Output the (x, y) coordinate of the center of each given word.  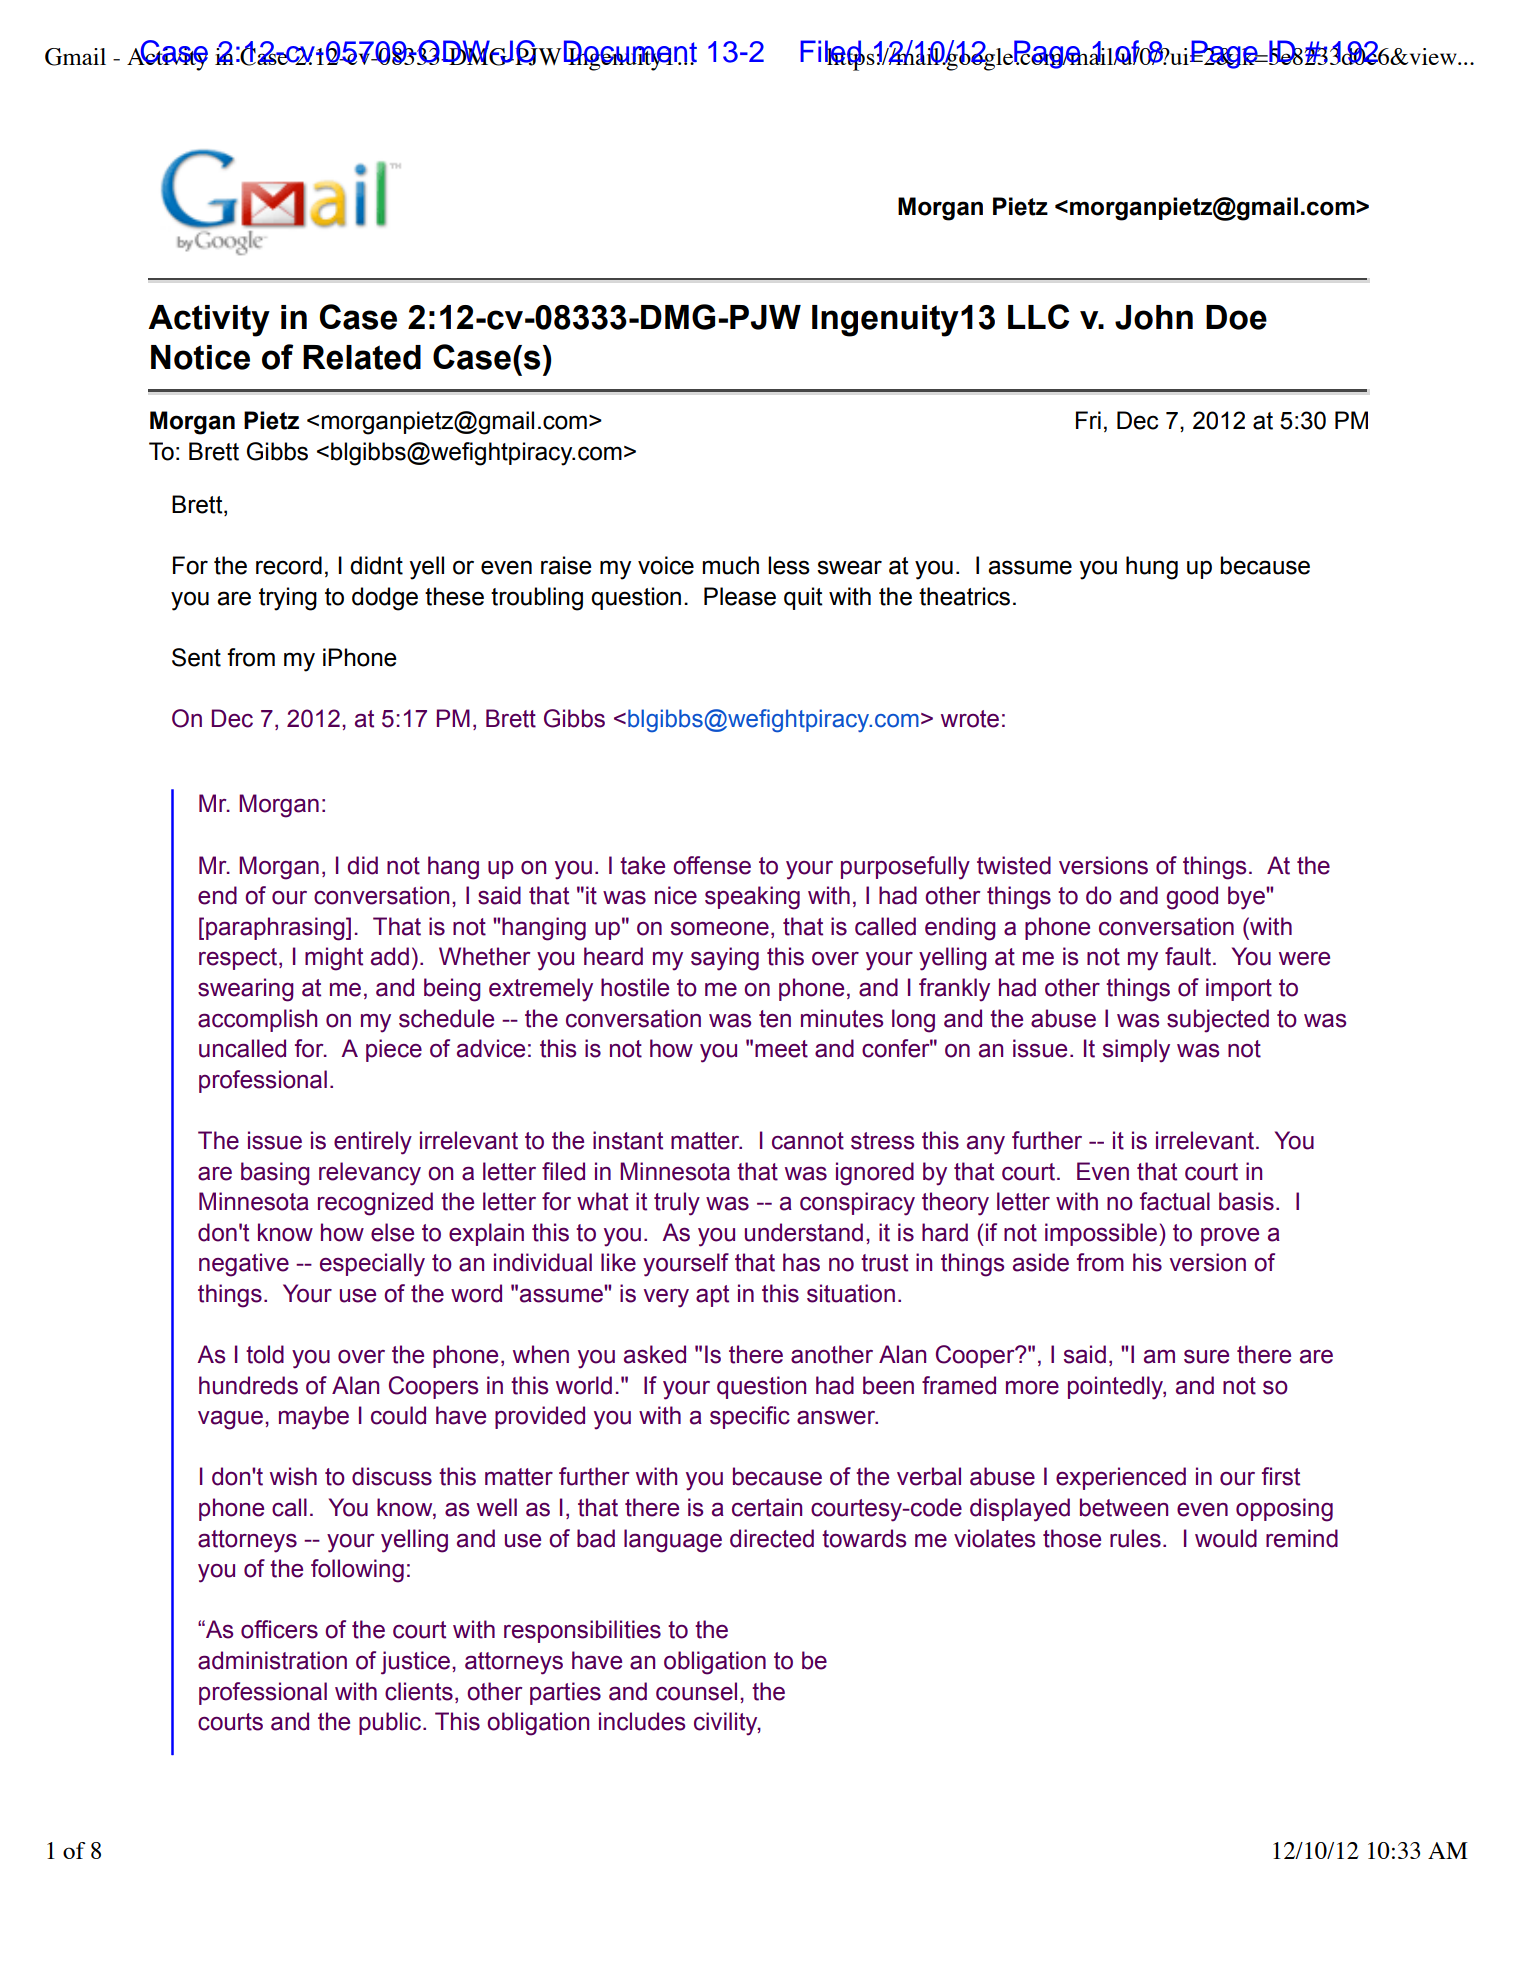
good (1192, 898)
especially (372, 1265)
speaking (752, 898)
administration (272, 1660)
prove (1230, 1237)
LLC (1038, 316)
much (731, 565)
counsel (696, 1691)
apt (712, 1296)
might (334, 959)
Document (630, 52)
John (1154, 317)
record (289, 565)
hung (1152, 568)
